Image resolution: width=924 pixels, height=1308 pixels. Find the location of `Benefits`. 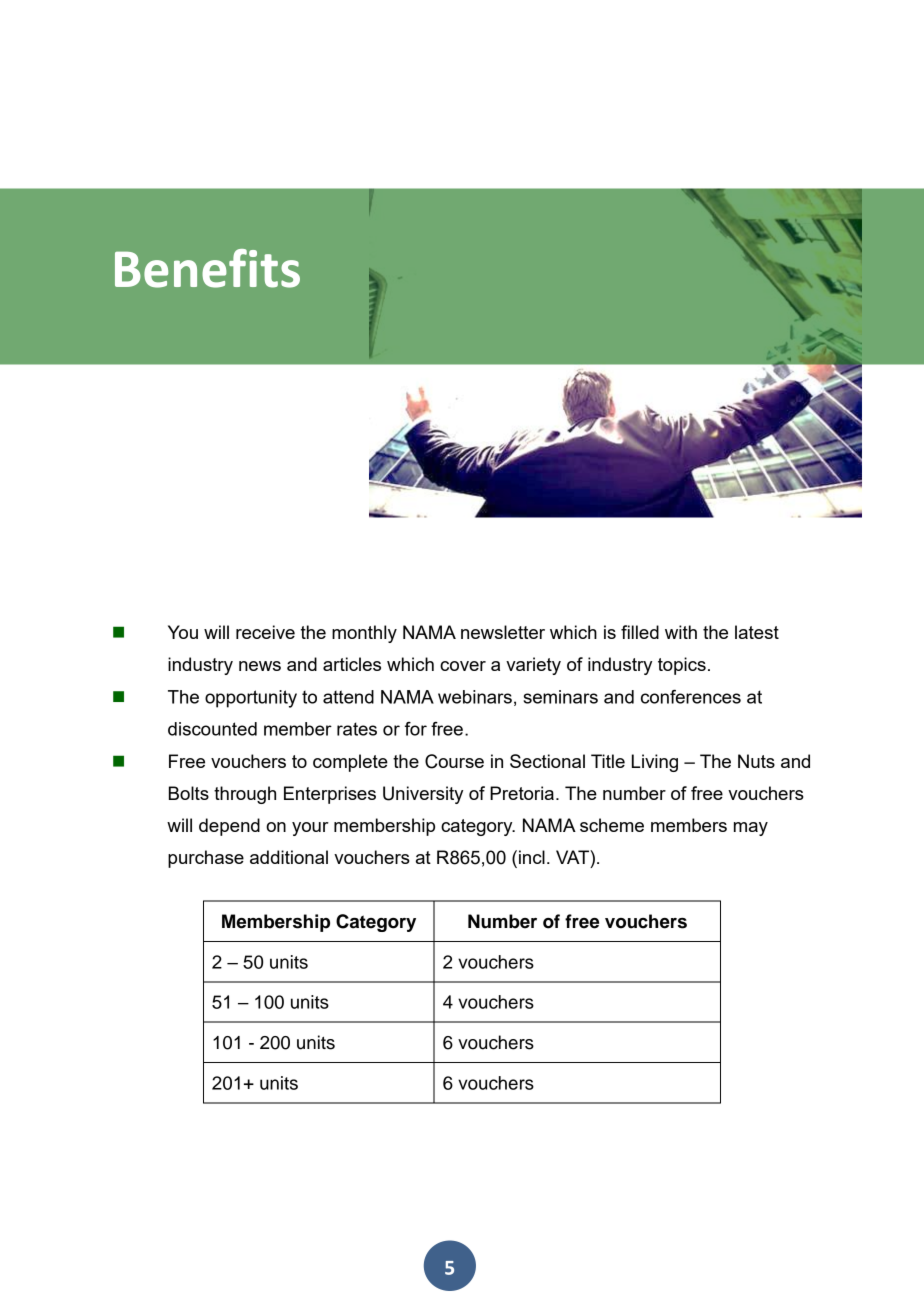

Benefits is located at coordinates (207, 268).
